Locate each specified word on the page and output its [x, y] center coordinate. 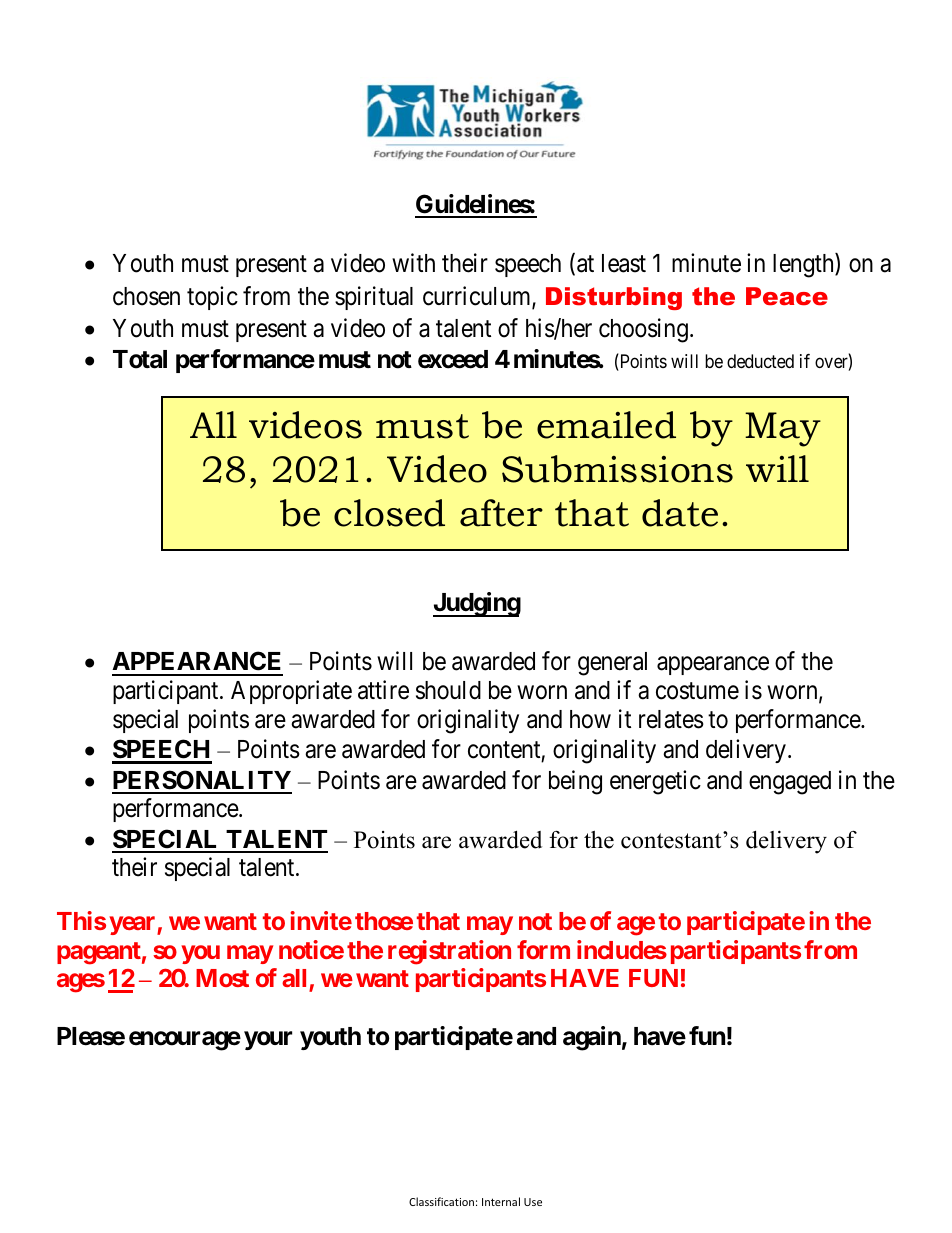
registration [449, 952]
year [133, 925]
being [575, 782]
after [501, 513]
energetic [655, 782]
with [413, 262]
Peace [787, 296]
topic [212, 298]
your [268, 1040]
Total [140, 359]
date [680, 513]
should [448, 690]
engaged [790, 783]
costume [697, 691]
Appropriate [291, 692]
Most [222, 978]
